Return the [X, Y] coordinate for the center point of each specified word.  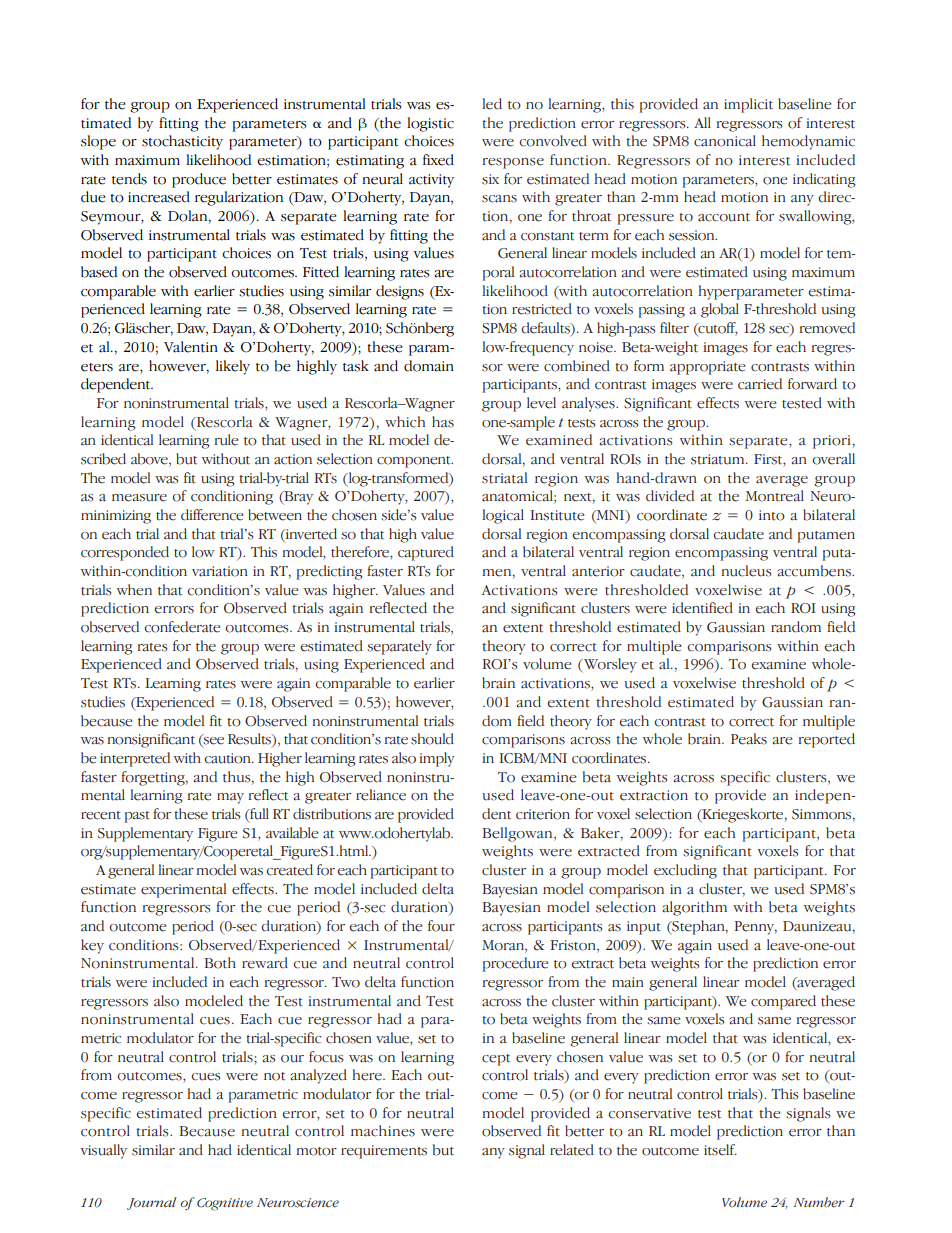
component [415, 462]
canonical [725, 141]
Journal [152, 1203]
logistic [430, 124]
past [137, 817]
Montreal [775, 496]
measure [139, 498]
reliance [381, 795]
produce [199, 180]
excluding [685, 871]
